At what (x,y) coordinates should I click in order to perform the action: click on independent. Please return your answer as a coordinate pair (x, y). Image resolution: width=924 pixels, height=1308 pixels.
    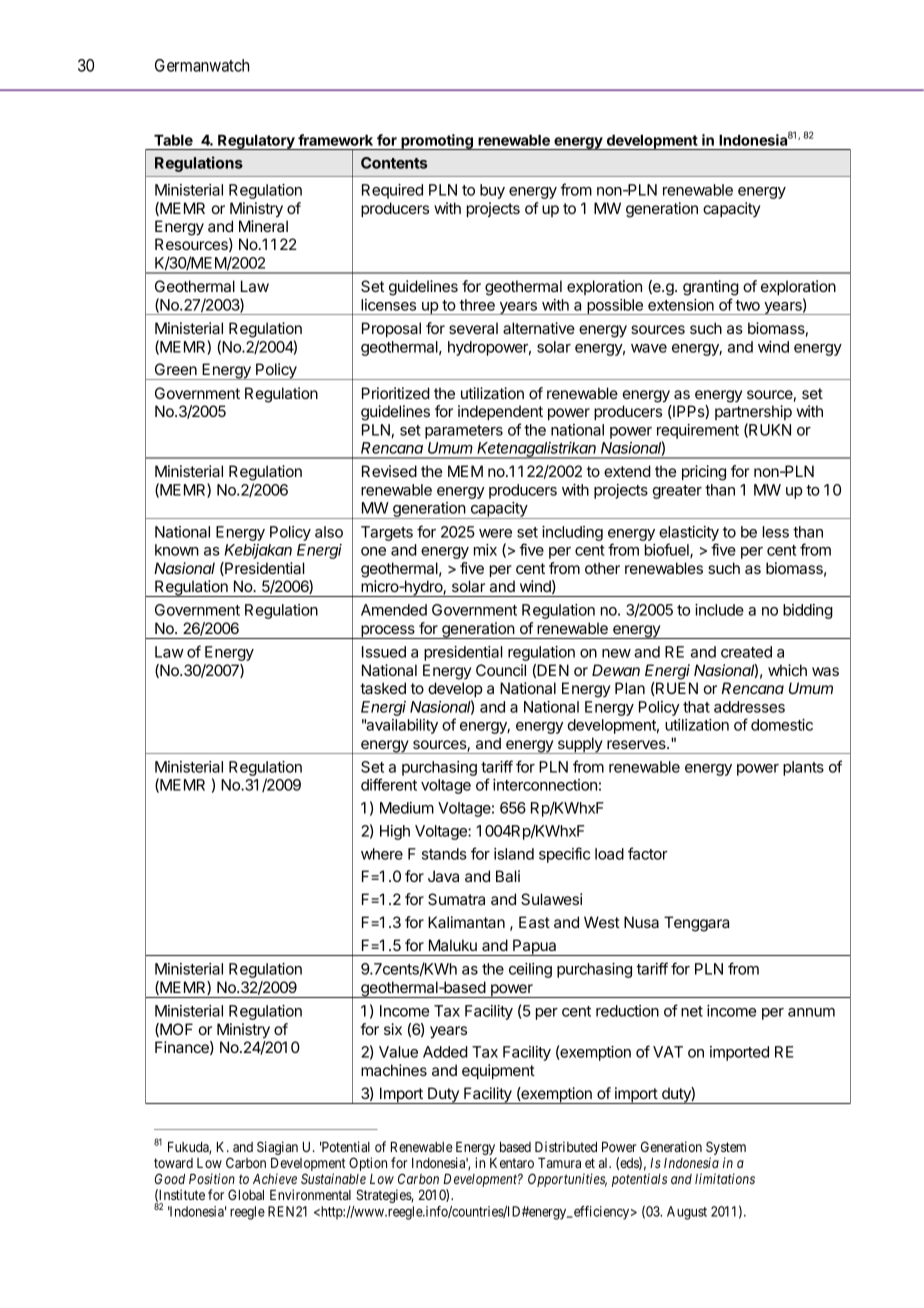
    Looking at the image, I should click on (500, 412).
